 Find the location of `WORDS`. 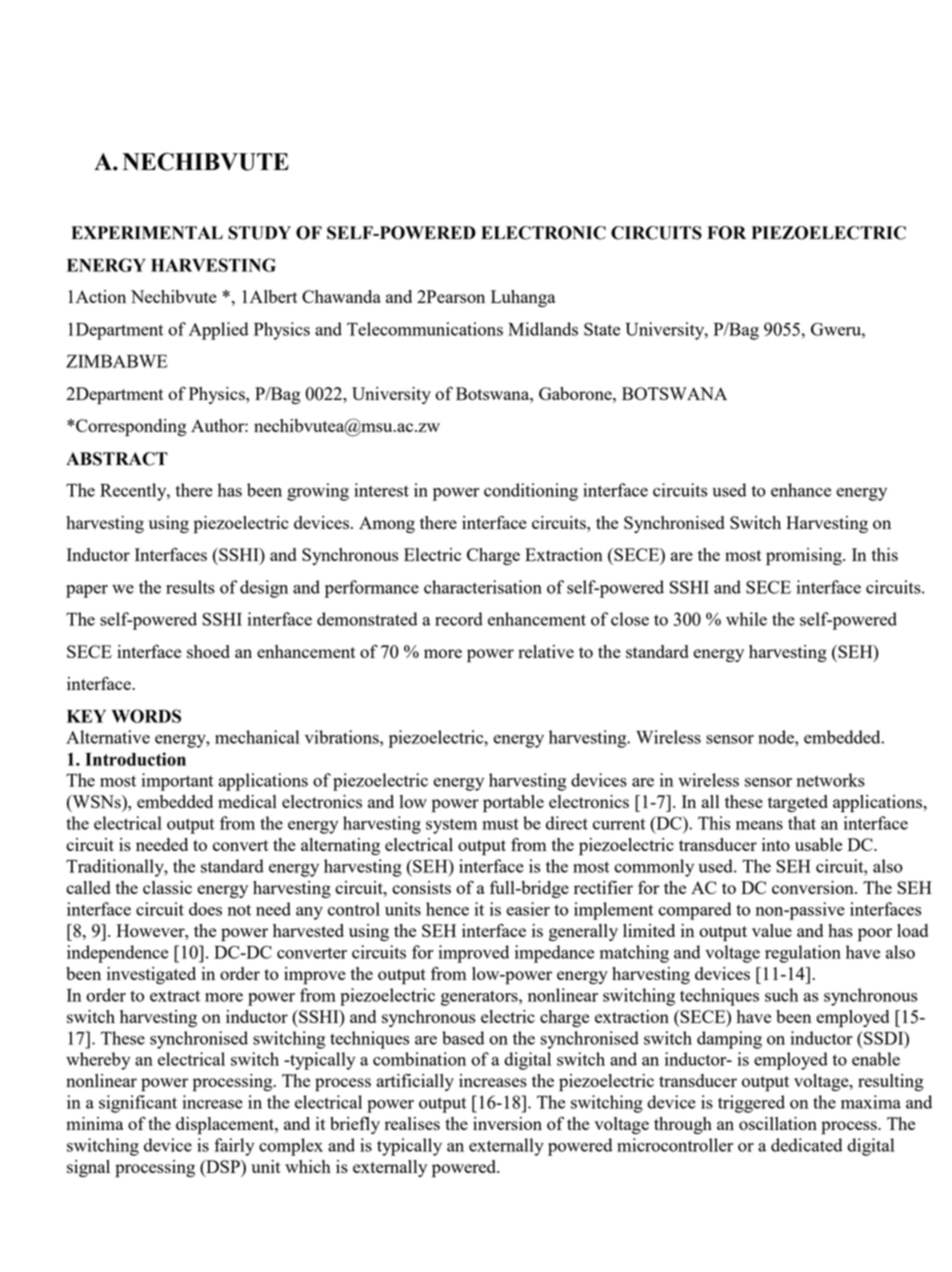

WORDS is located at coordinates (146, 716).
